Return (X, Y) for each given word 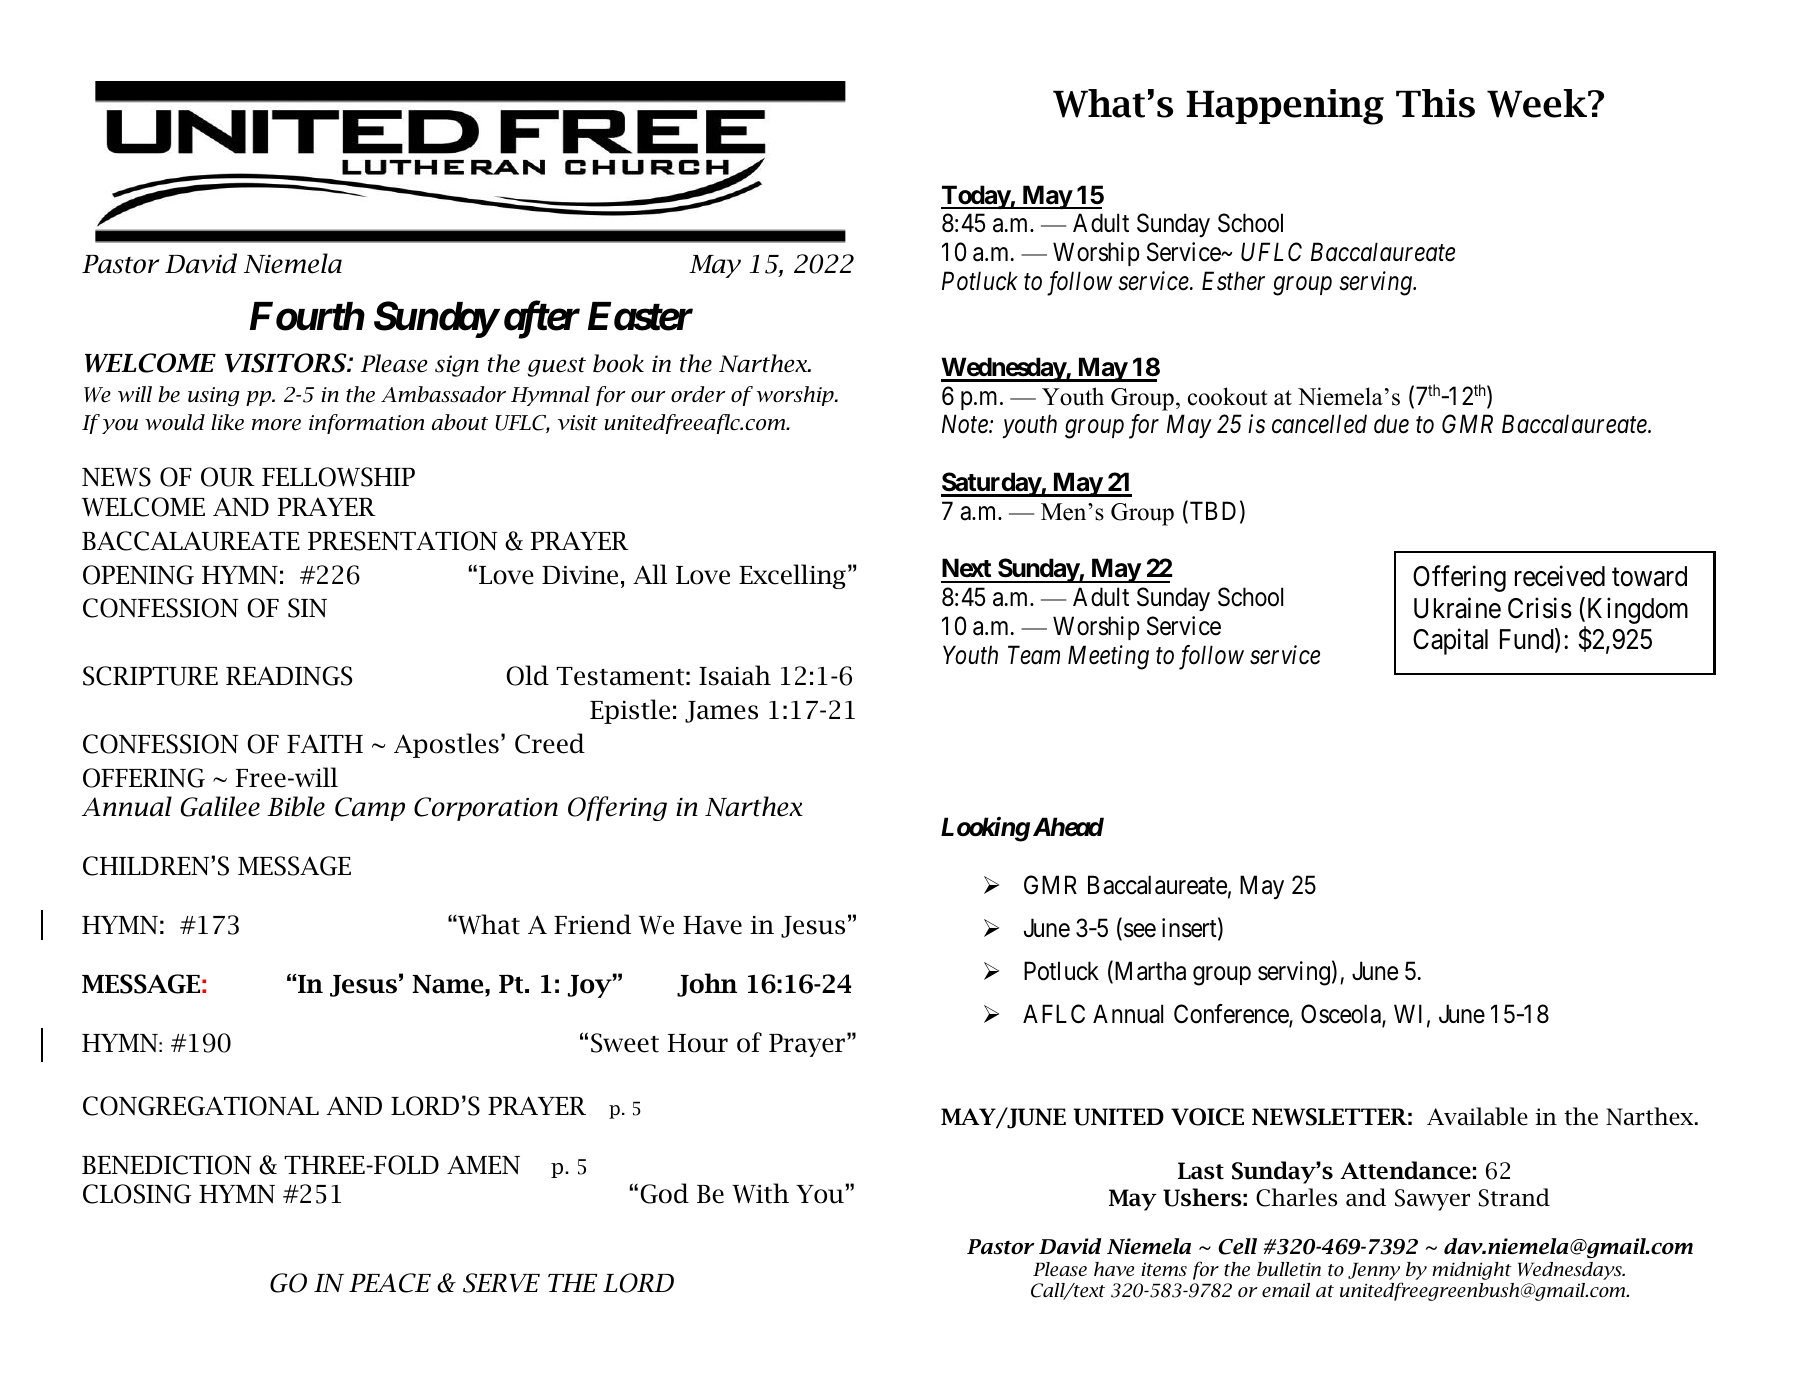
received (1560, 576)
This (1435, 103)
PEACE (390, 1283)
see (1140, 931)
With (760, 1193)
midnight (1472, 1271)
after (542, 320)
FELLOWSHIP (338, 477)
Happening (1285, 107)
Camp (370, 809)
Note (966, 424)
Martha (1149, 972)
